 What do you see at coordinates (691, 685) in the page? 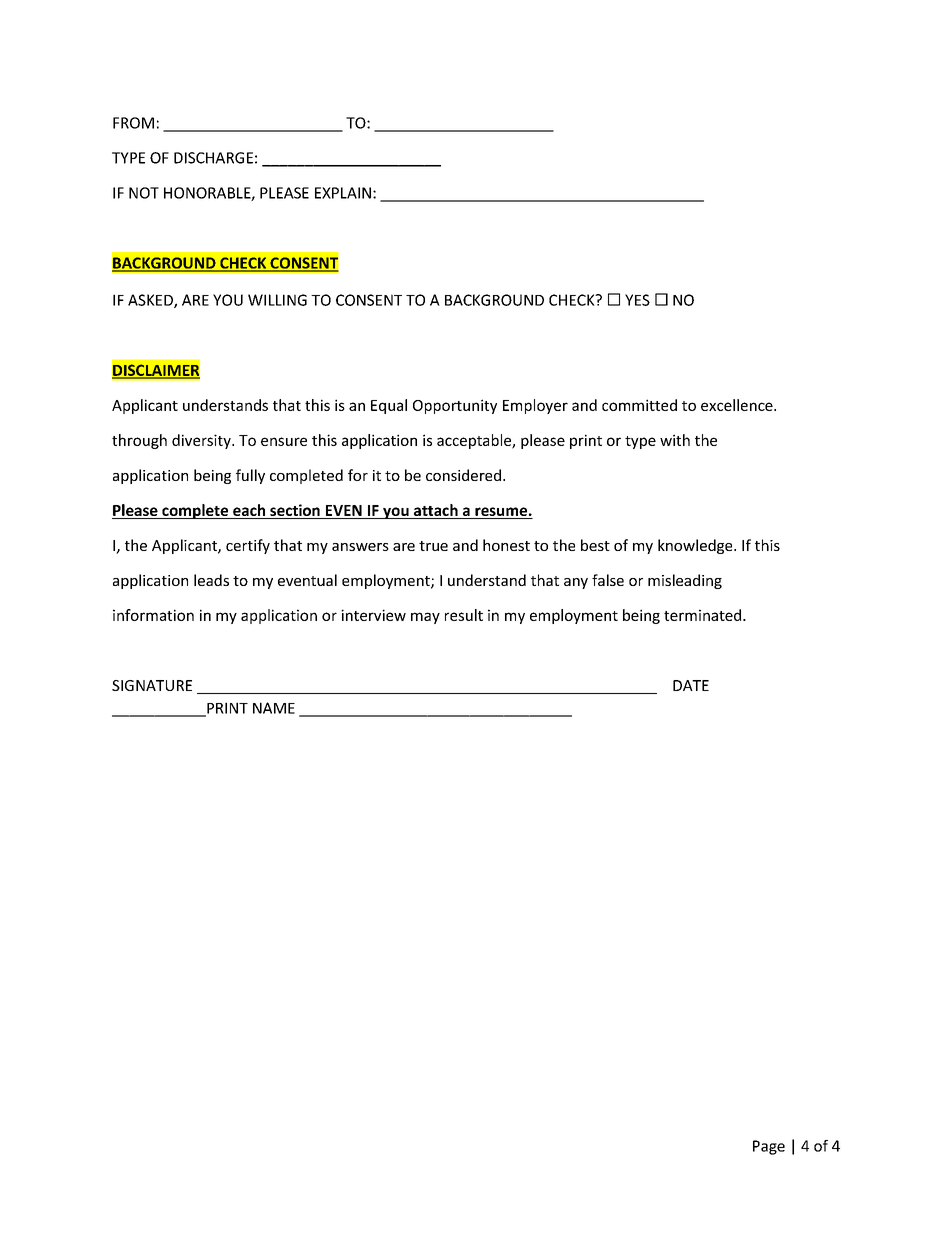
I see `DATE` at bounding box center [691, 685].
